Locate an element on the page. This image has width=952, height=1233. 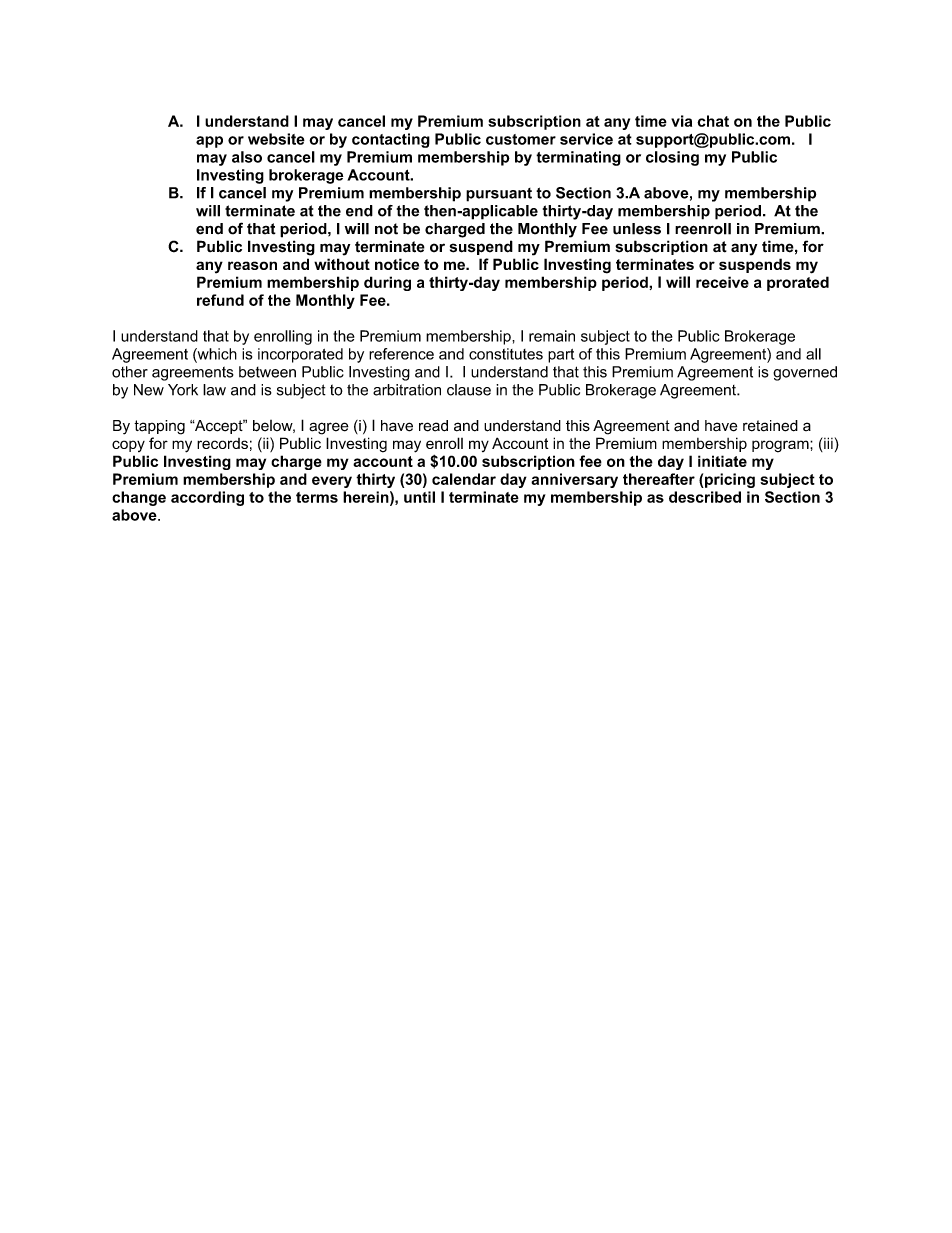
chat is located at coordinates (713, 121).
